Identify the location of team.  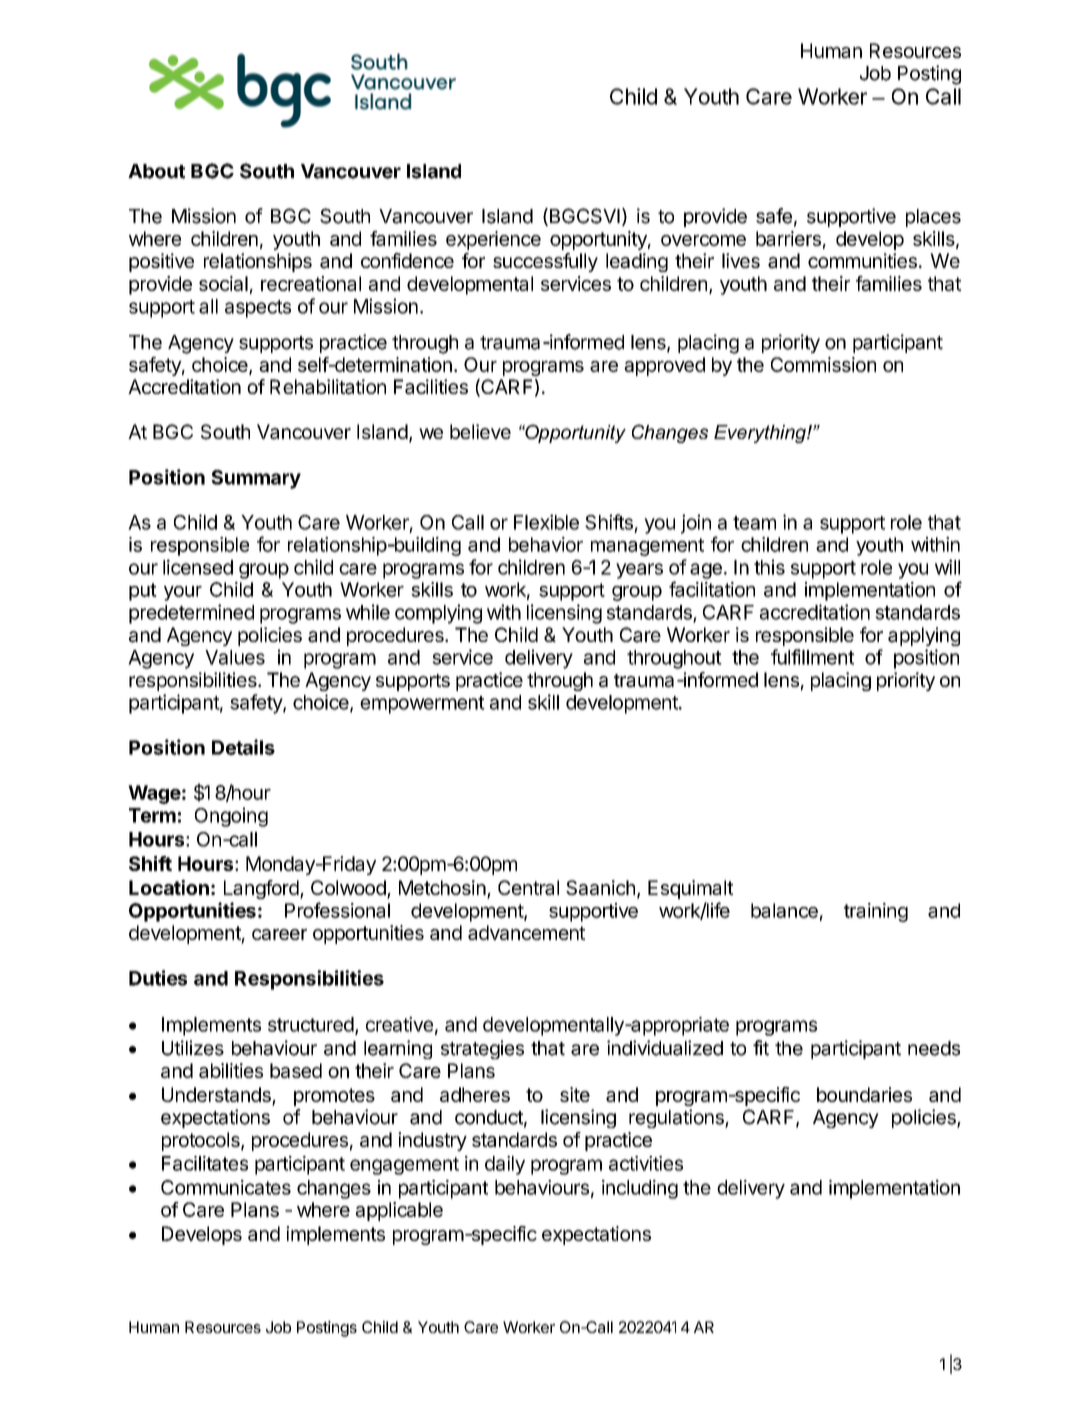
(754, 523).
